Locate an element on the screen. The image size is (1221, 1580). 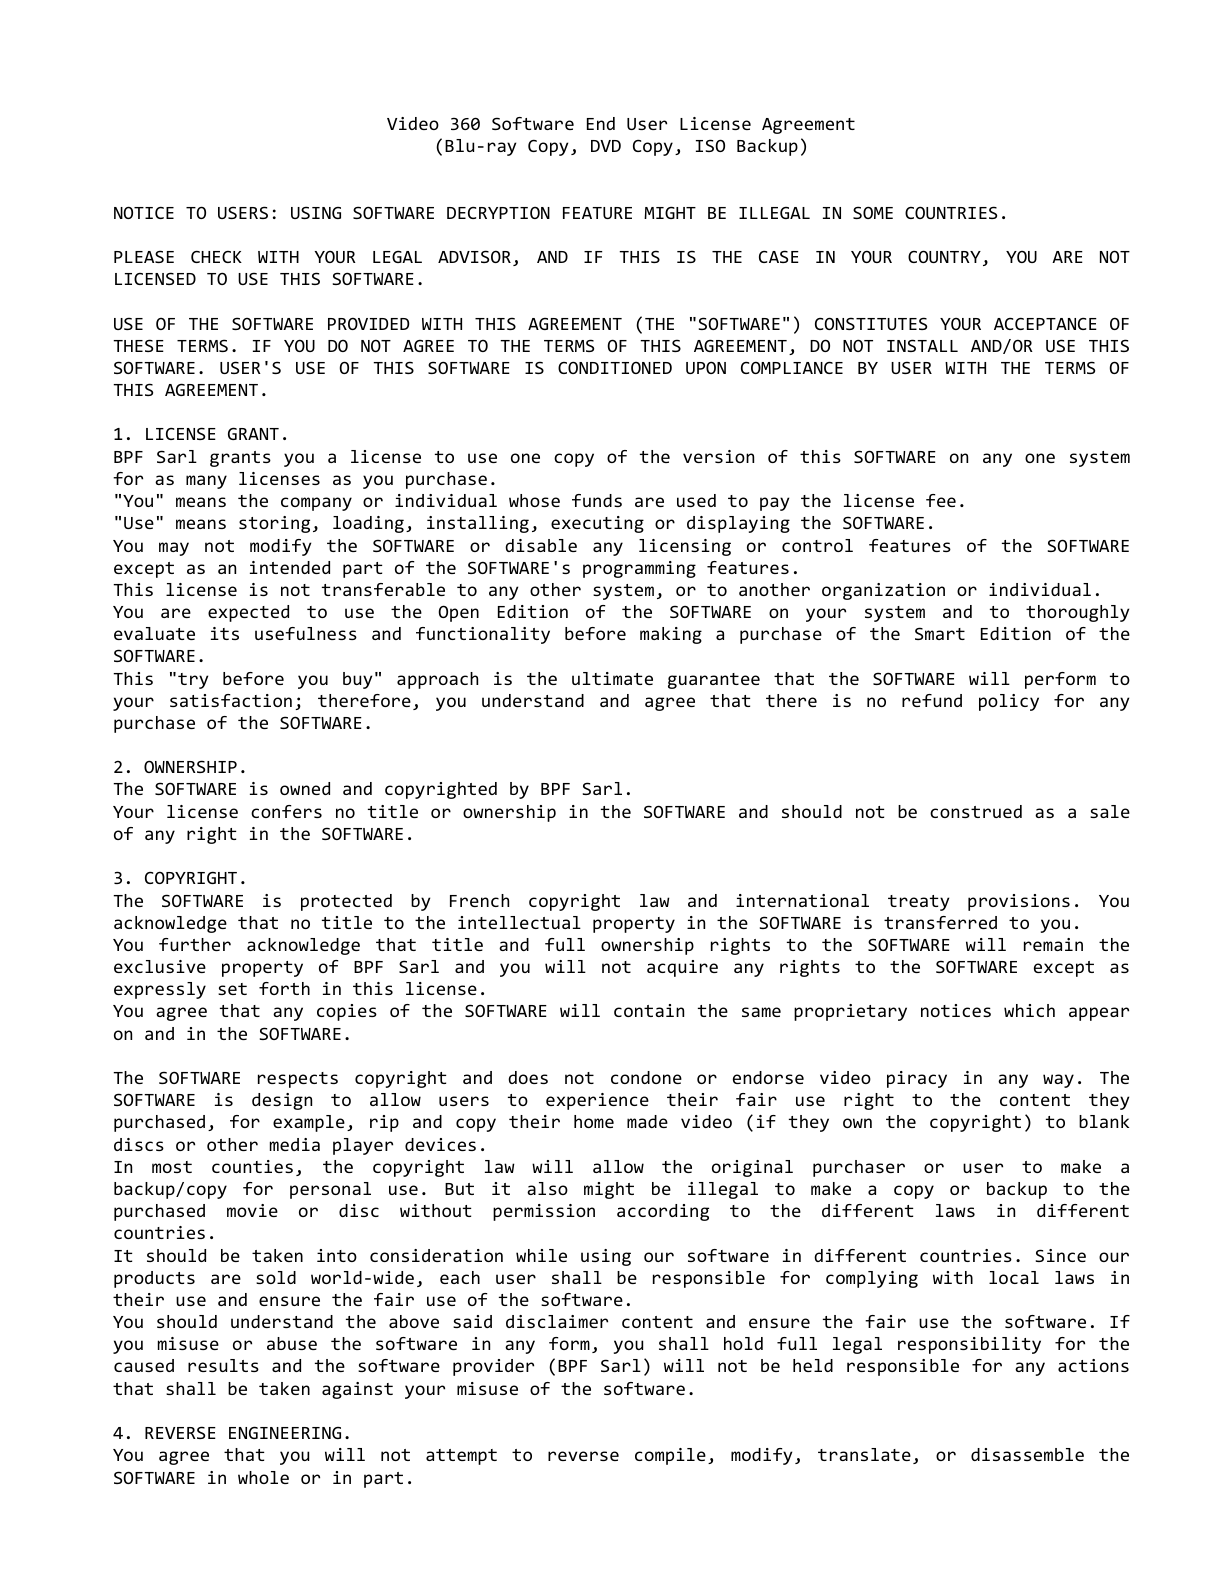
ENGINEERING is located at coordinates (285, 1432).
